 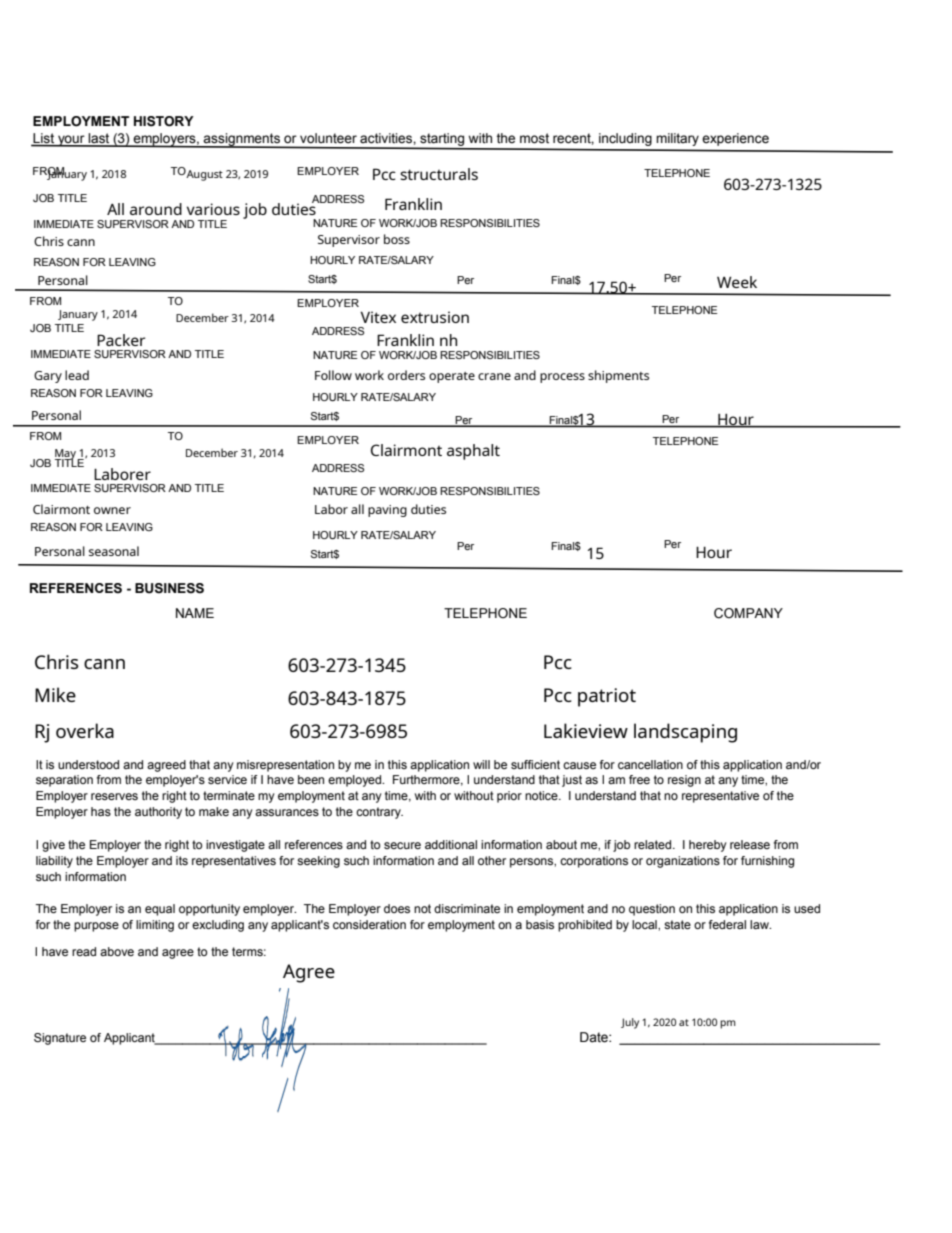 I want to click on most, so click(x=534, y=138).
